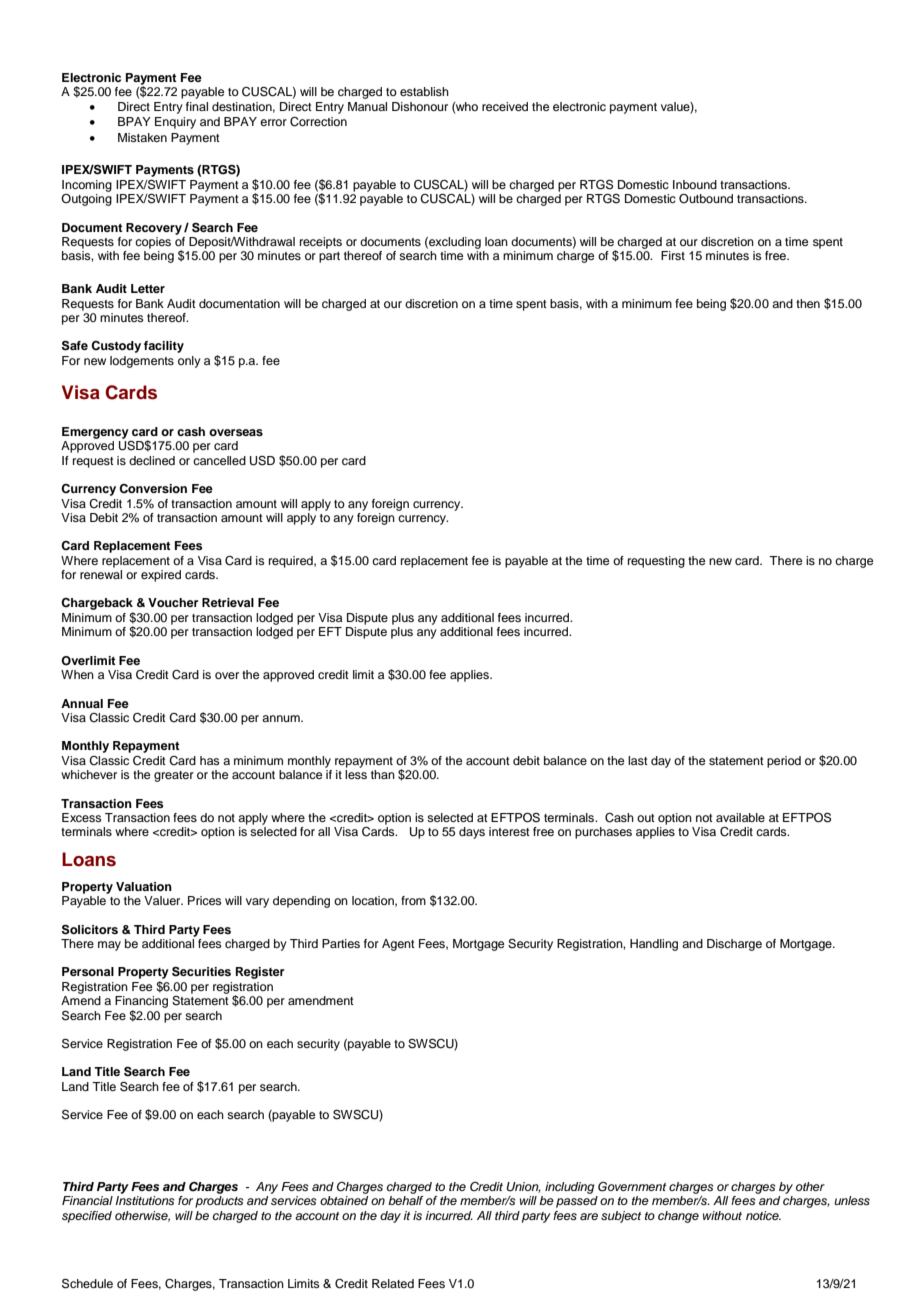 The height and width of the image is (1308, 924). What do you see at coordinates (695, 184) in the image?
I see `Inbound` at bounding box center [695, 184].
